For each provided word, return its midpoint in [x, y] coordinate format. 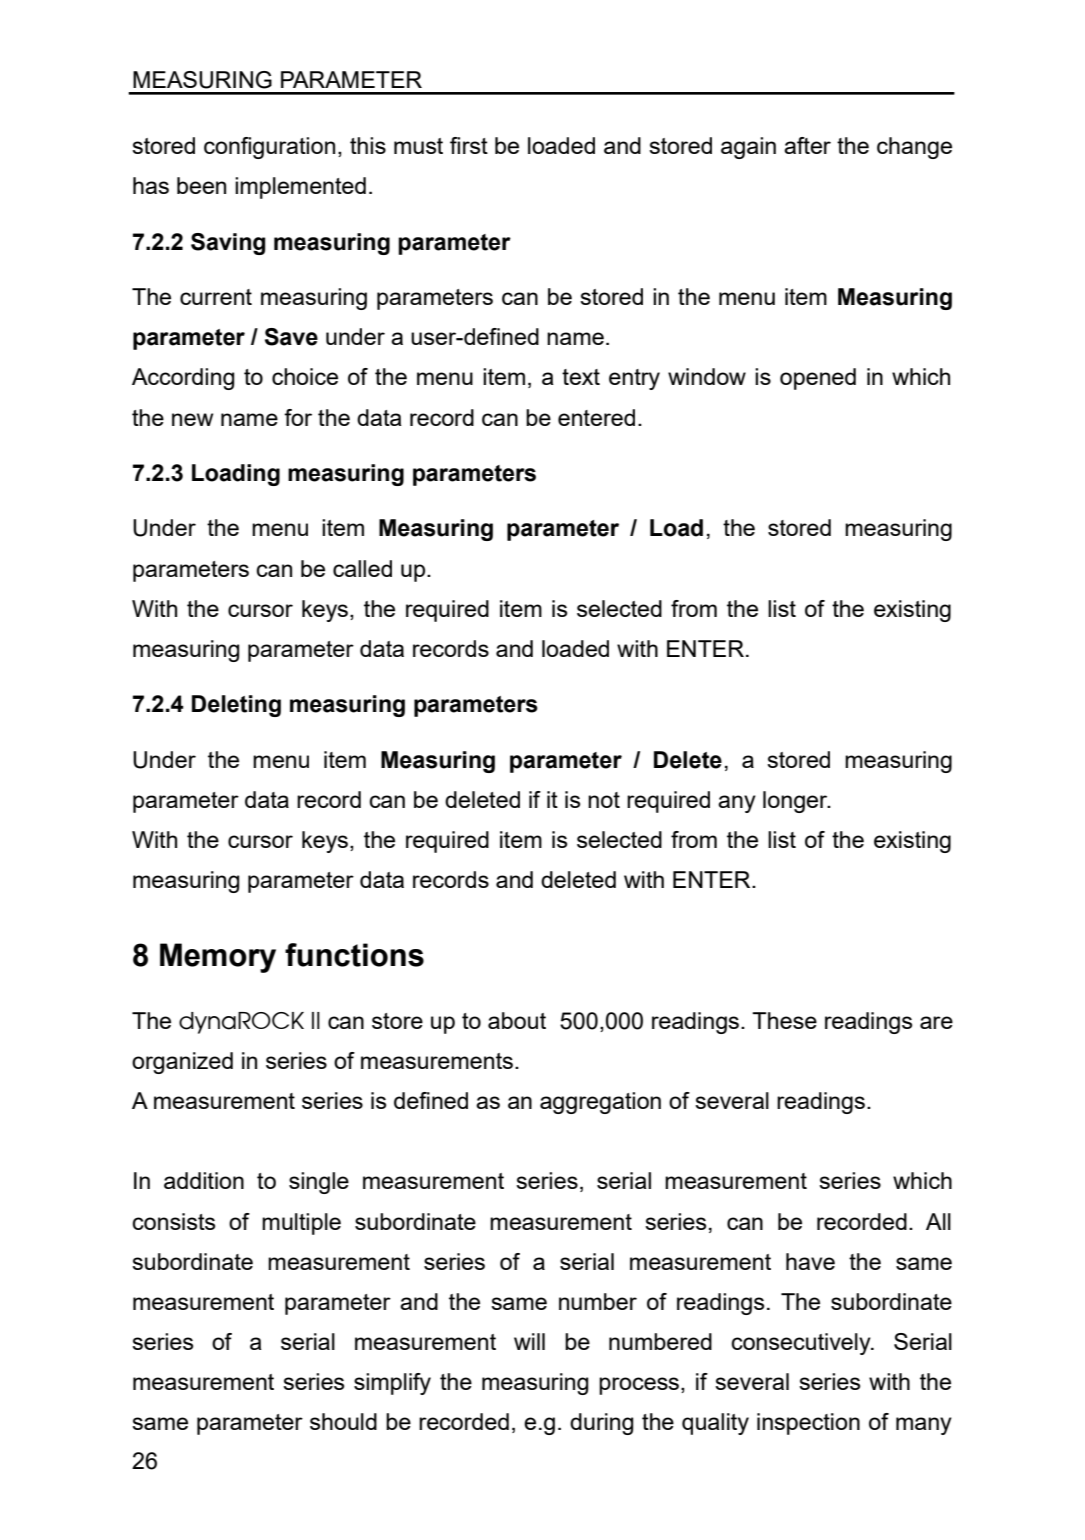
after [807, 145]
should [343, 1421]
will [529, 1341]
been [201, 185]
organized [182, 1063]
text [581, 377]
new [192, 419]
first [469, 145]
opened [818, 379]
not [604, 800]
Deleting [236, 706]
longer [796, 802]
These [784, 1020]
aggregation [600, 1103]
